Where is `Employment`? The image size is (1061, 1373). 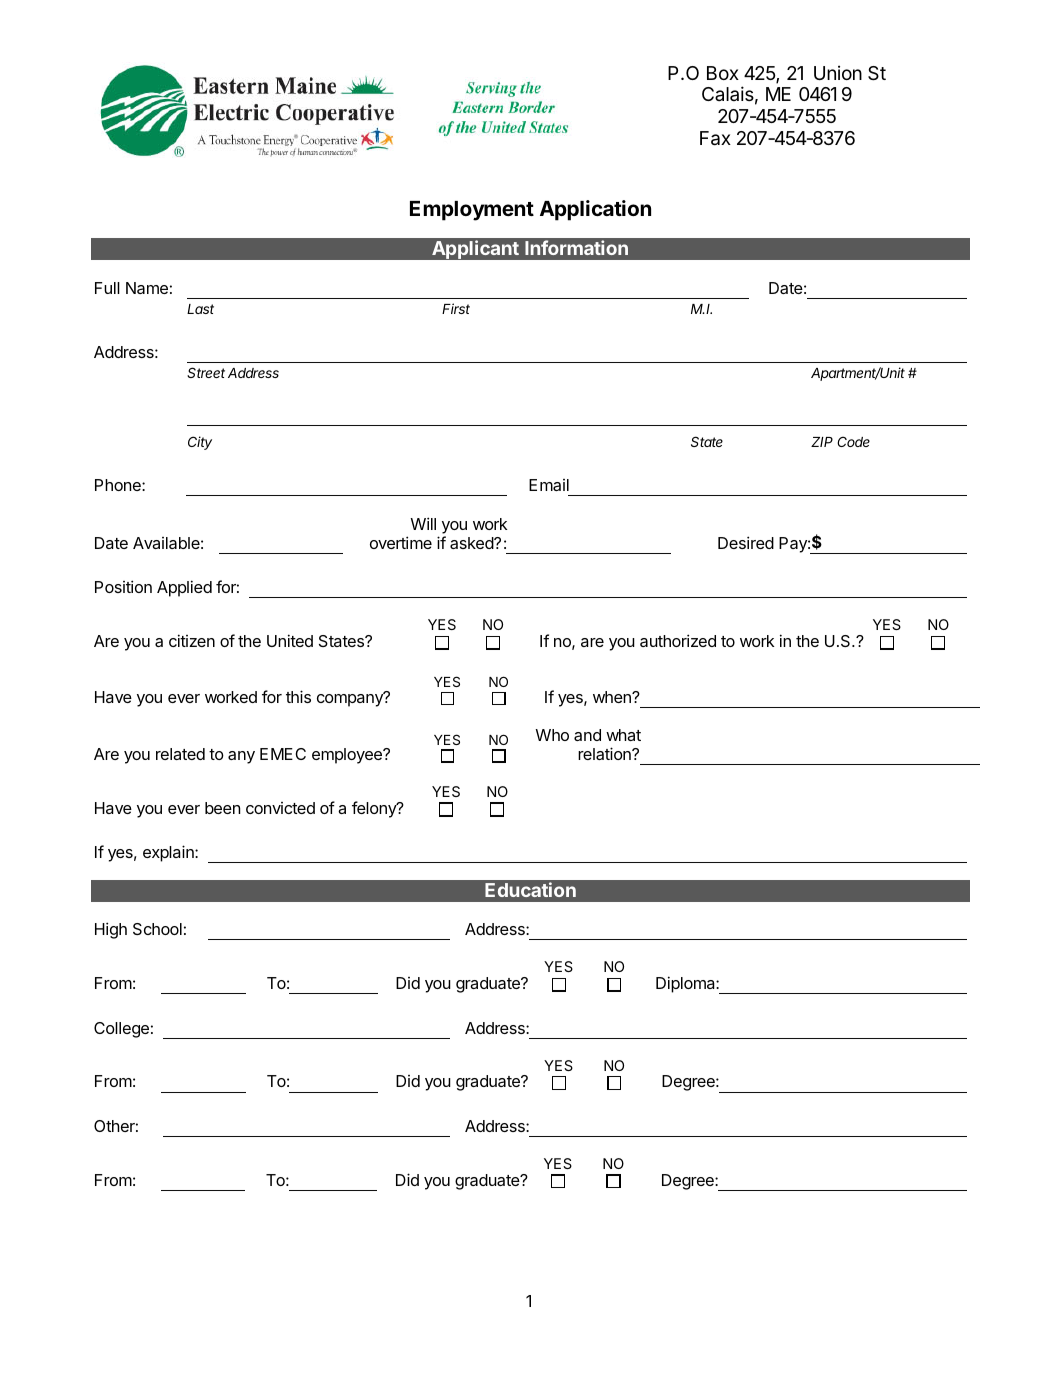
Employment is located at coordinates (472, 211).
